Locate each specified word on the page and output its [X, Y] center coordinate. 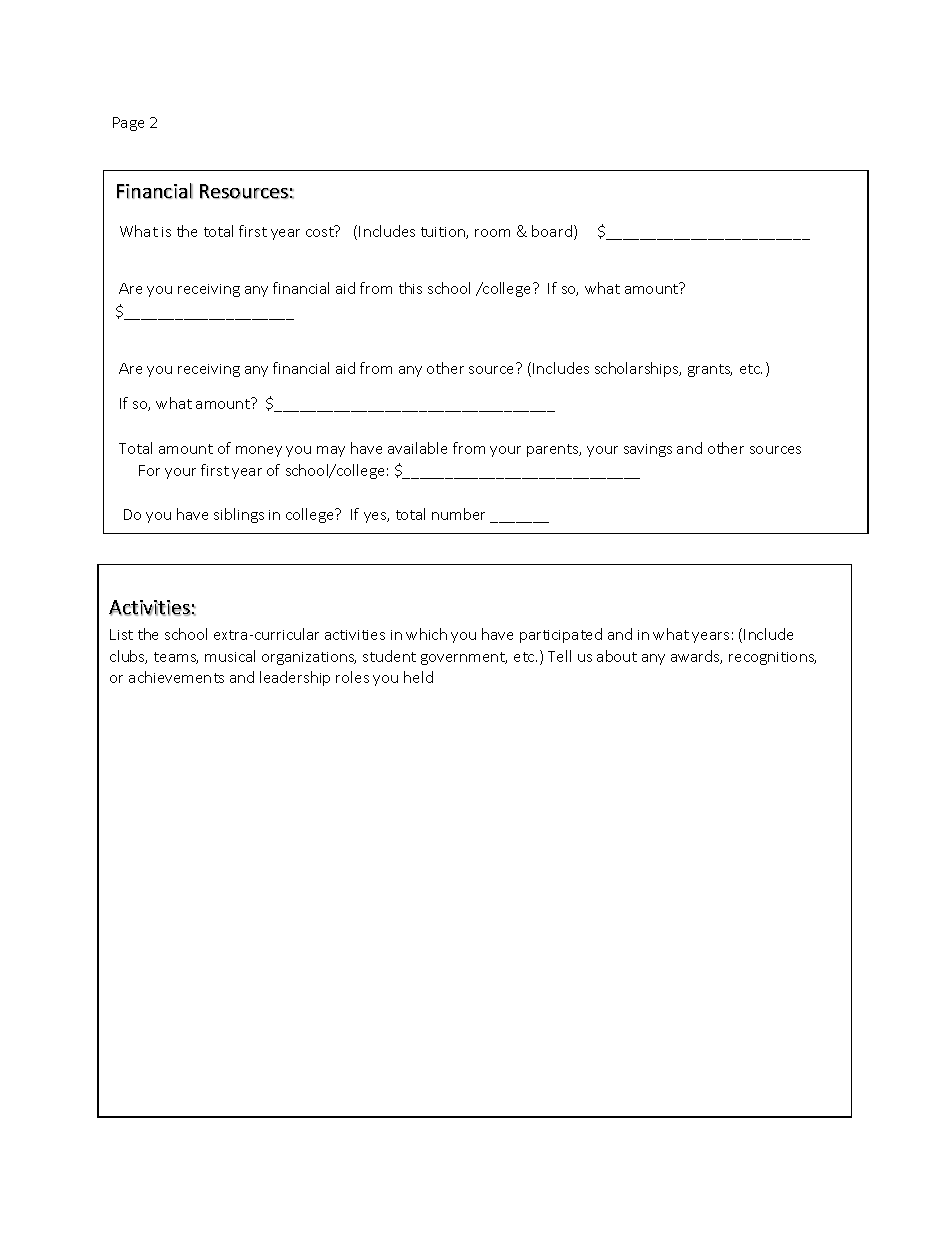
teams [176, 658]
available [417, 448]
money [259, 451]
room [492, 233]
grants [710, 370]
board [552, 231]
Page [128, 124]
